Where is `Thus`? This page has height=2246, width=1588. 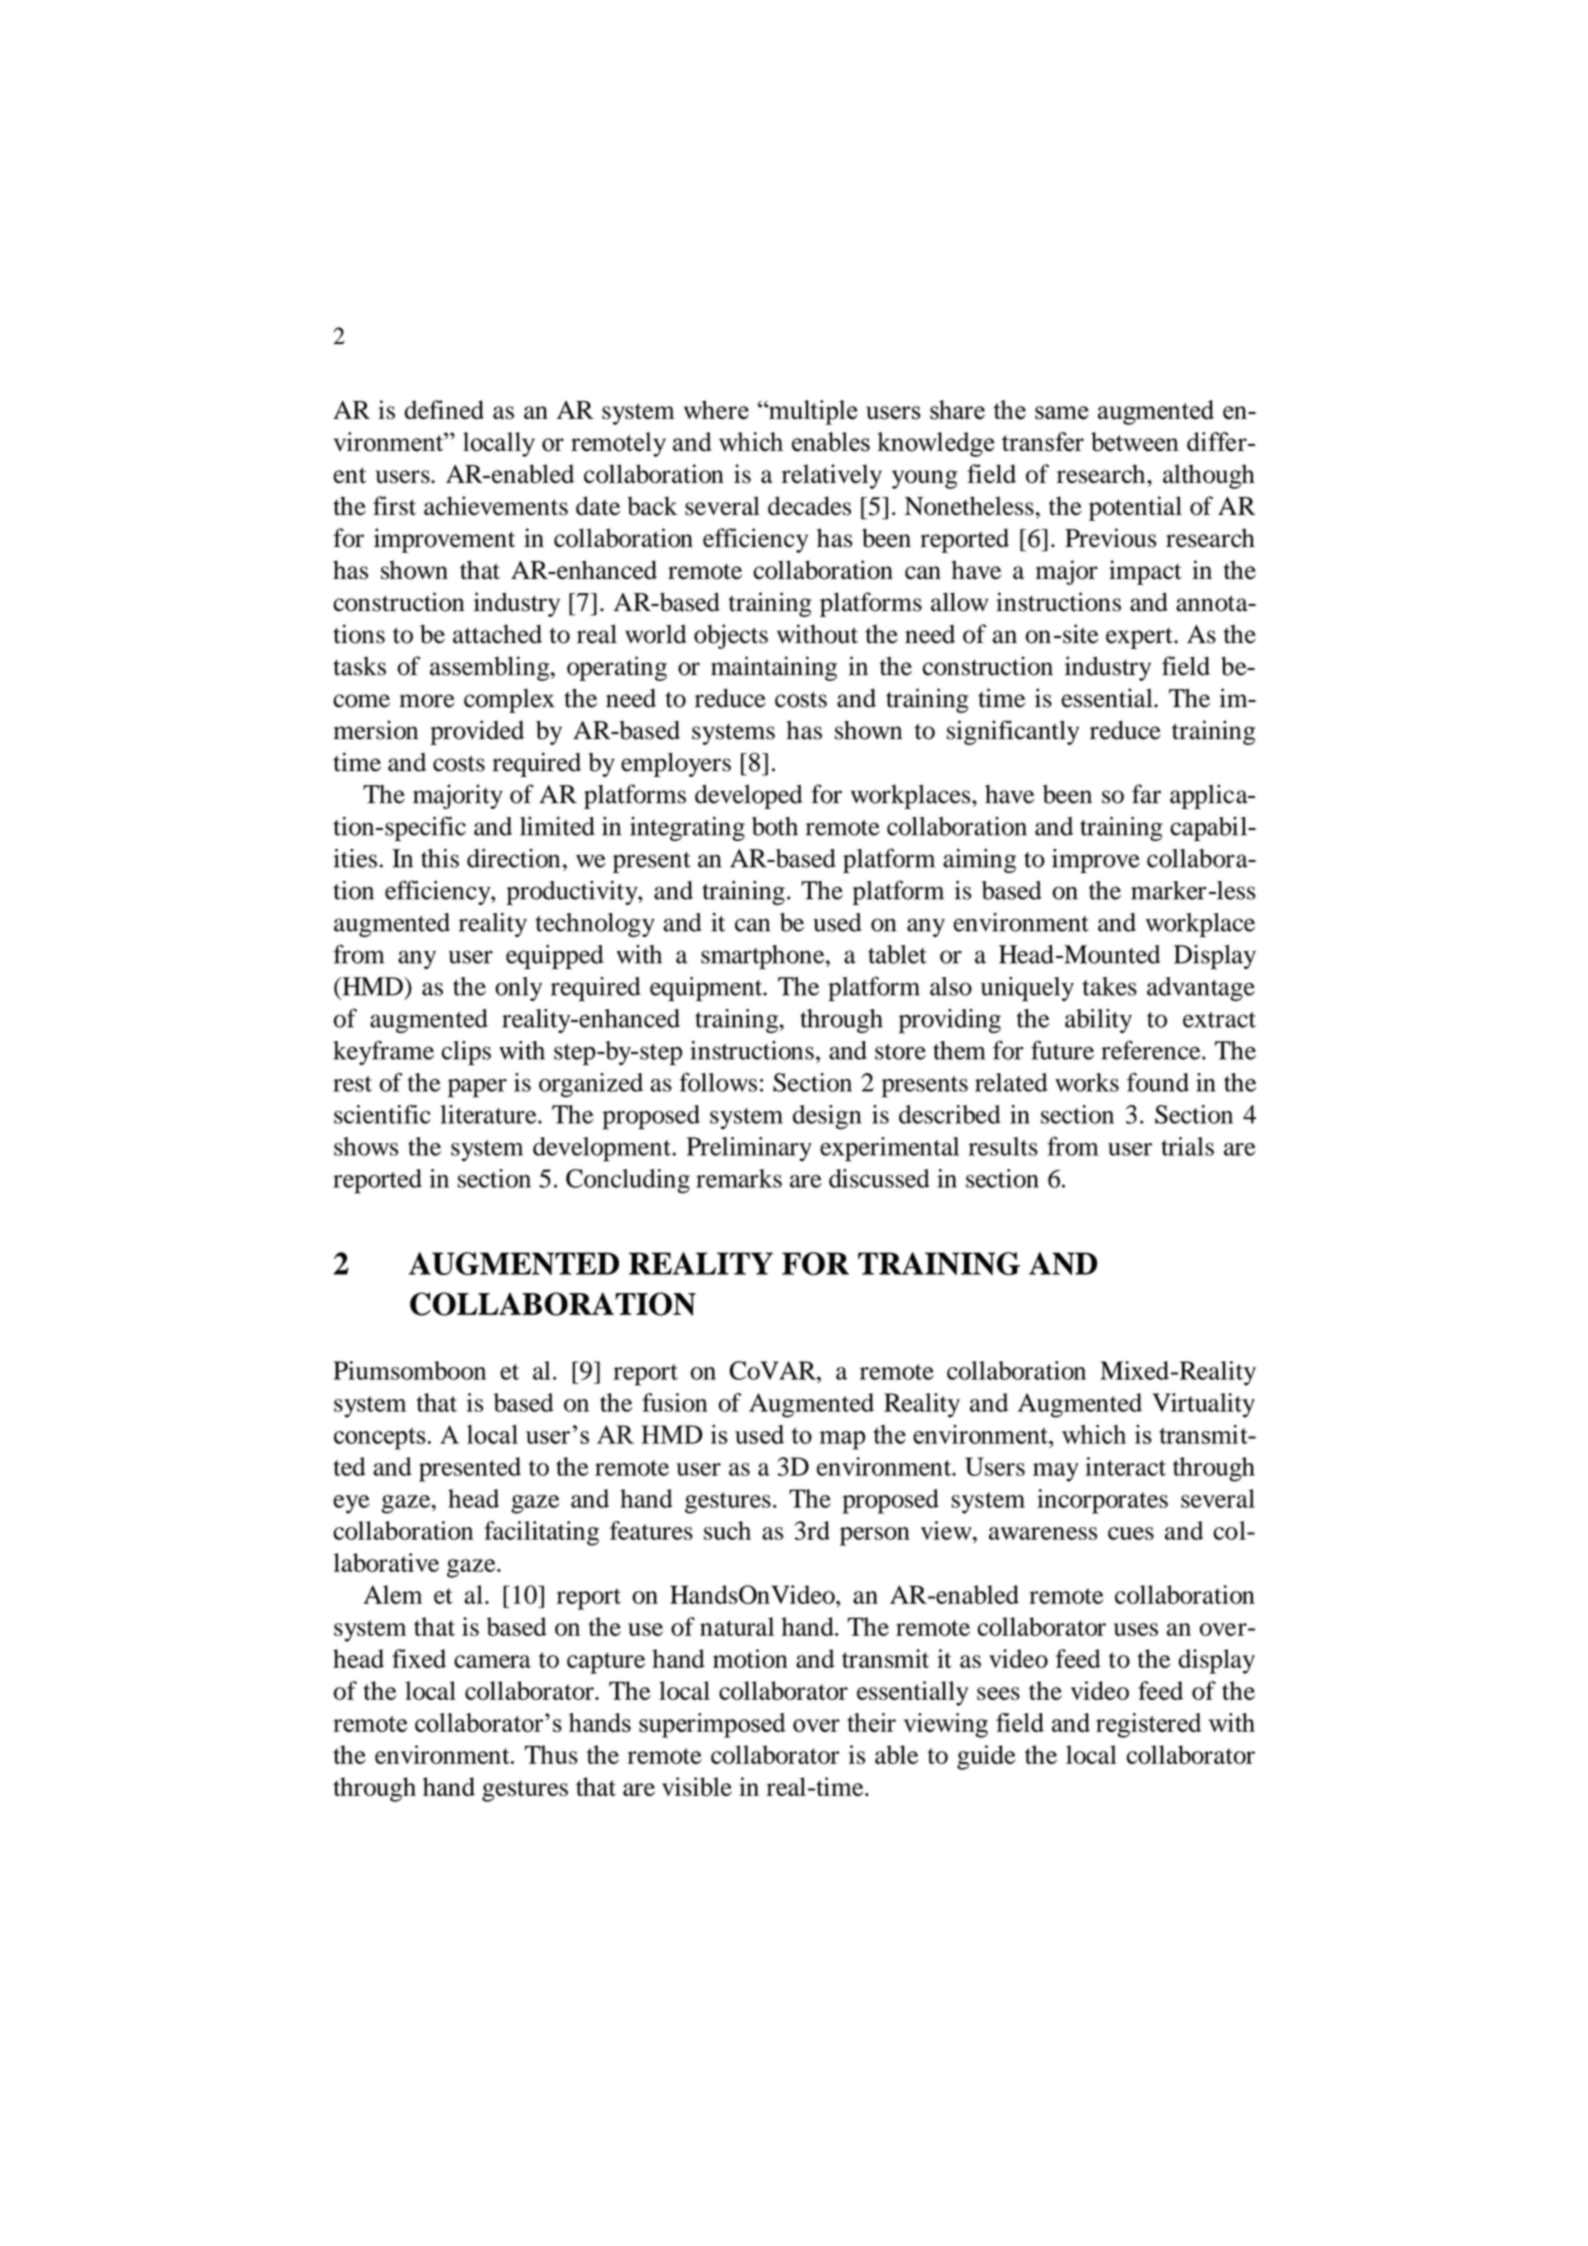 Thus is located at coordinates (551, 1754).
